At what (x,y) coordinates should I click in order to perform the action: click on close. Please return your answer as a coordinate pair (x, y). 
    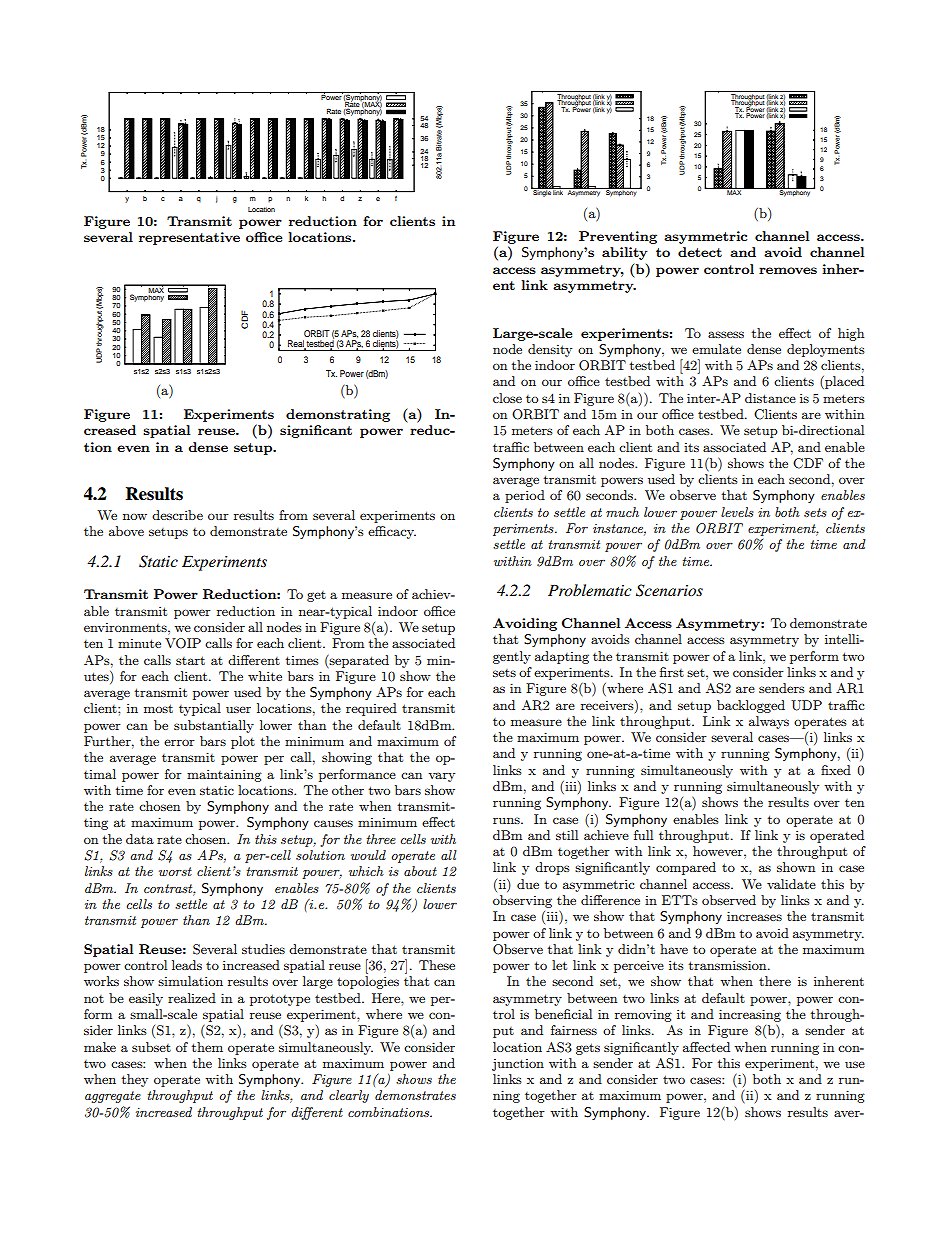
    Looking at the image, I should click on (507, 398).
